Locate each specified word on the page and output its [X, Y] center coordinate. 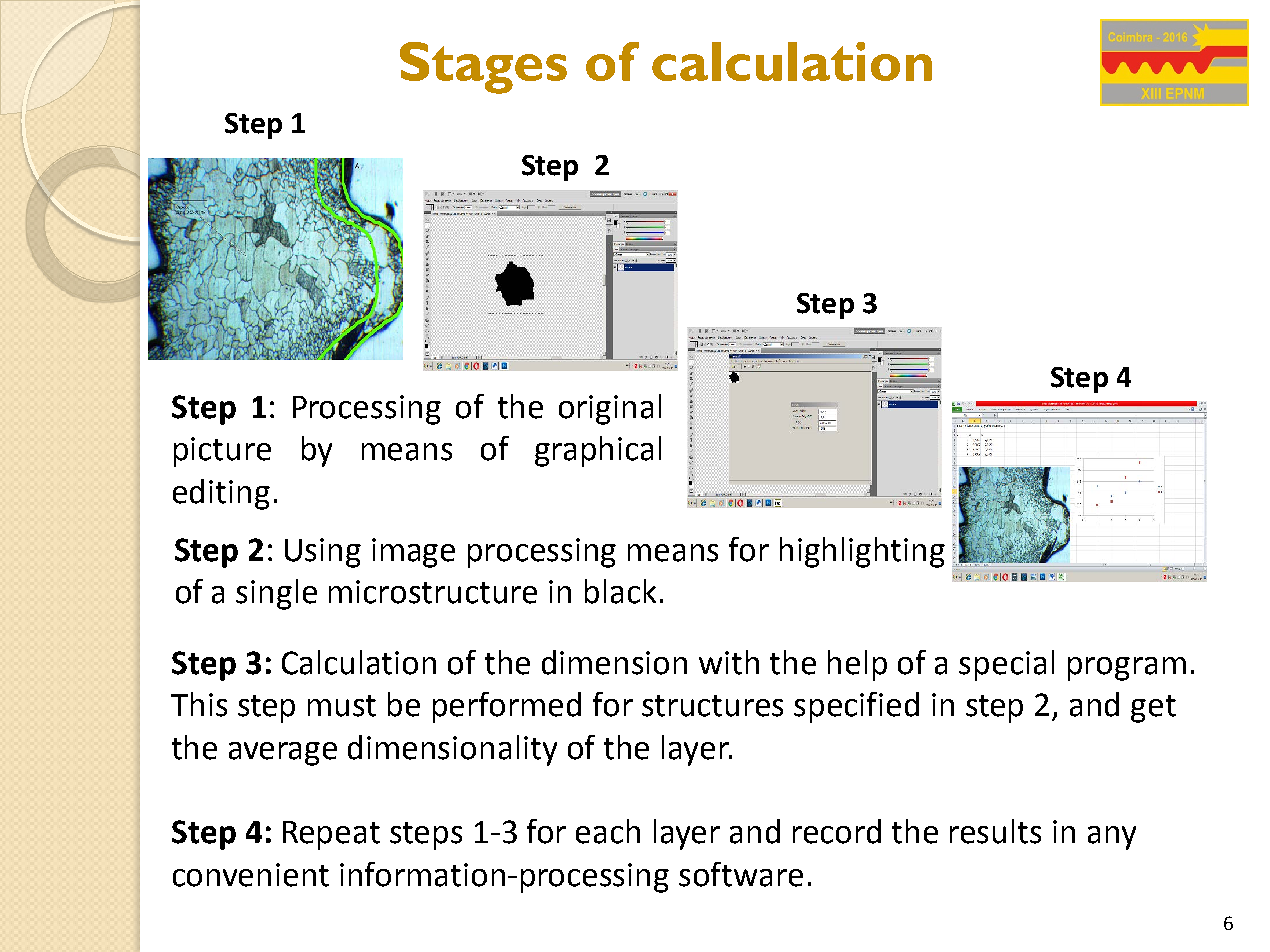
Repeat [331, 835]
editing [221, 494]
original [610, 409]
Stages [483, 68]
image [413, 553]
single [276, 594]
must [342, 706]
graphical [598, 451]
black [620, 591]
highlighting [862, 552]
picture [222, 452]
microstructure [433, 592]
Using [323, 553]
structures [712, 706]
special [1006, 665]
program [1127, 669]
